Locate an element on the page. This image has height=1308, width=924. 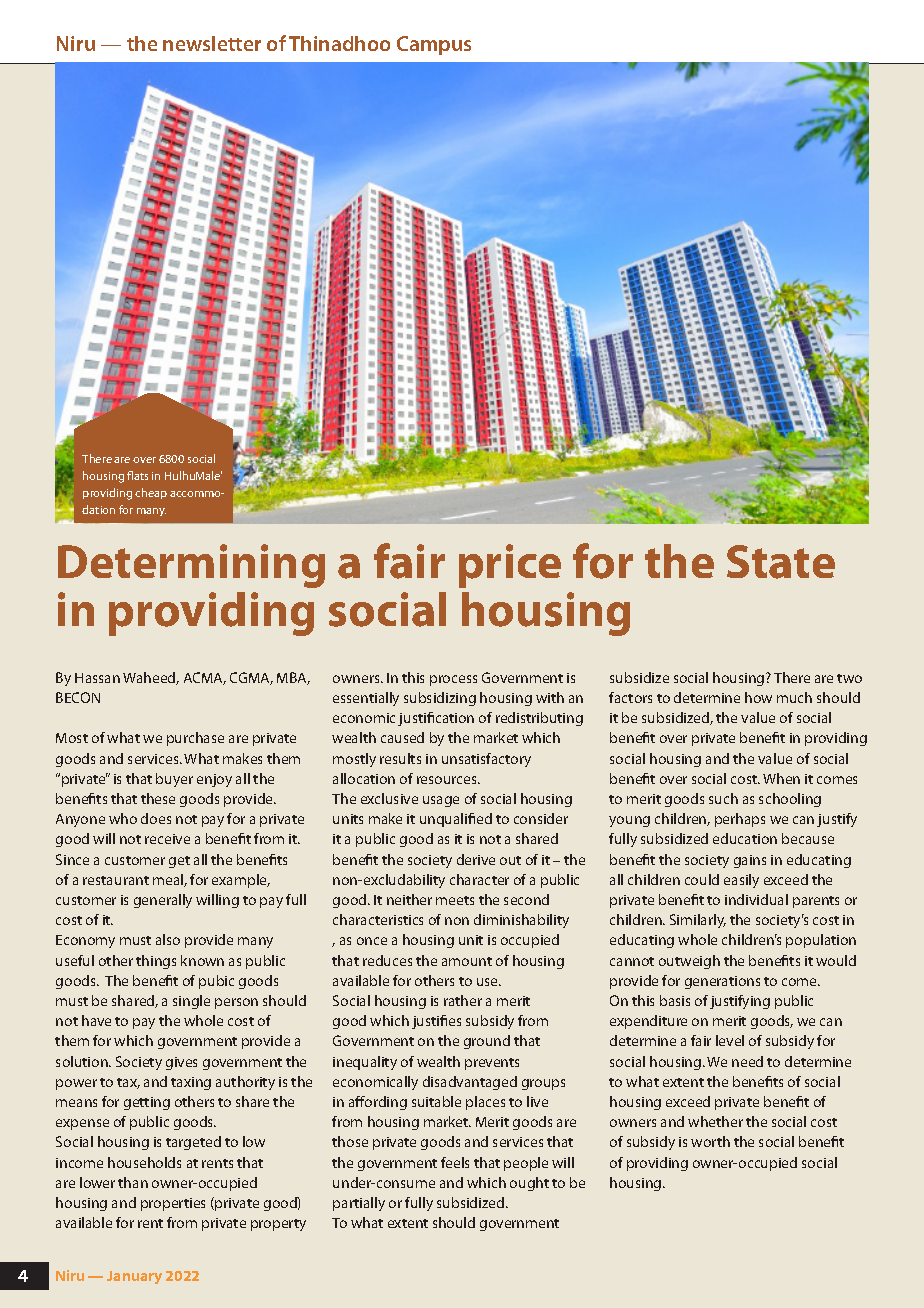
Hassan is located at coordinates (97, 678).
